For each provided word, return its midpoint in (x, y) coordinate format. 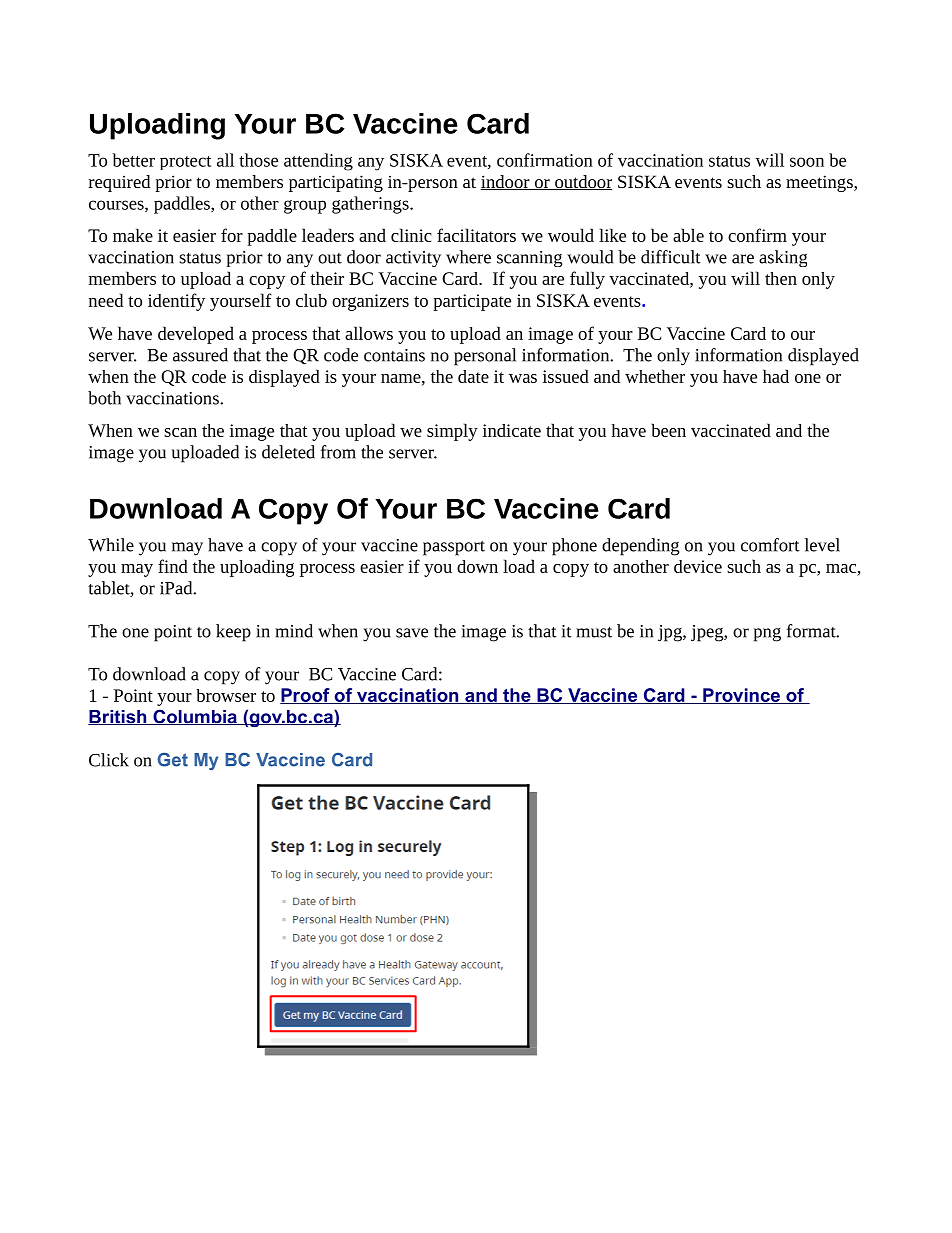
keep (233, 633)
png (767, 635)
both (104, 398)
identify (176, 302)
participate (472, 302)
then (781, 278)
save (412, 633)
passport (454, 548)
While (111, 545)
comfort (770, 545)
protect (185, 163)
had (776, 376)
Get (172, 759)
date (473, 376)
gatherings (371, 205)
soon (807, 162)
